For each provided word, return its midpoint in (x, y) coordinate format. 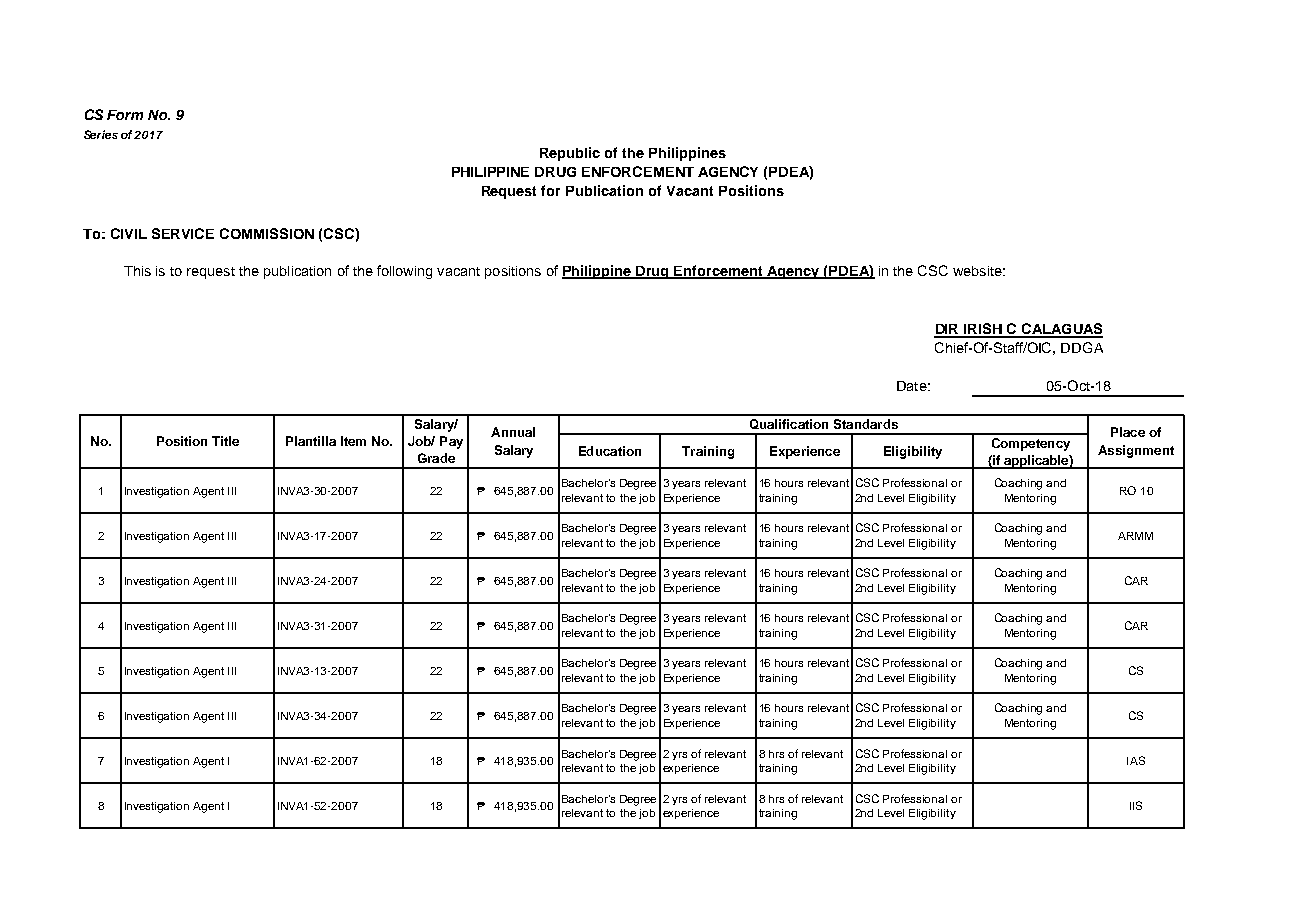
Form (125, 115)
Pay (451, 442)
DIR (948, 330)
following (404, 272)
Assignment (1136, 451)
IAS (1136, 760)
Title (225, 441)
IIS (1136, 805)
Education (610, 451)
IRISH (983, 330)
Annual (513, 432)
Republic (570, 154)
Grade (436, 458)
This (137, 271)
